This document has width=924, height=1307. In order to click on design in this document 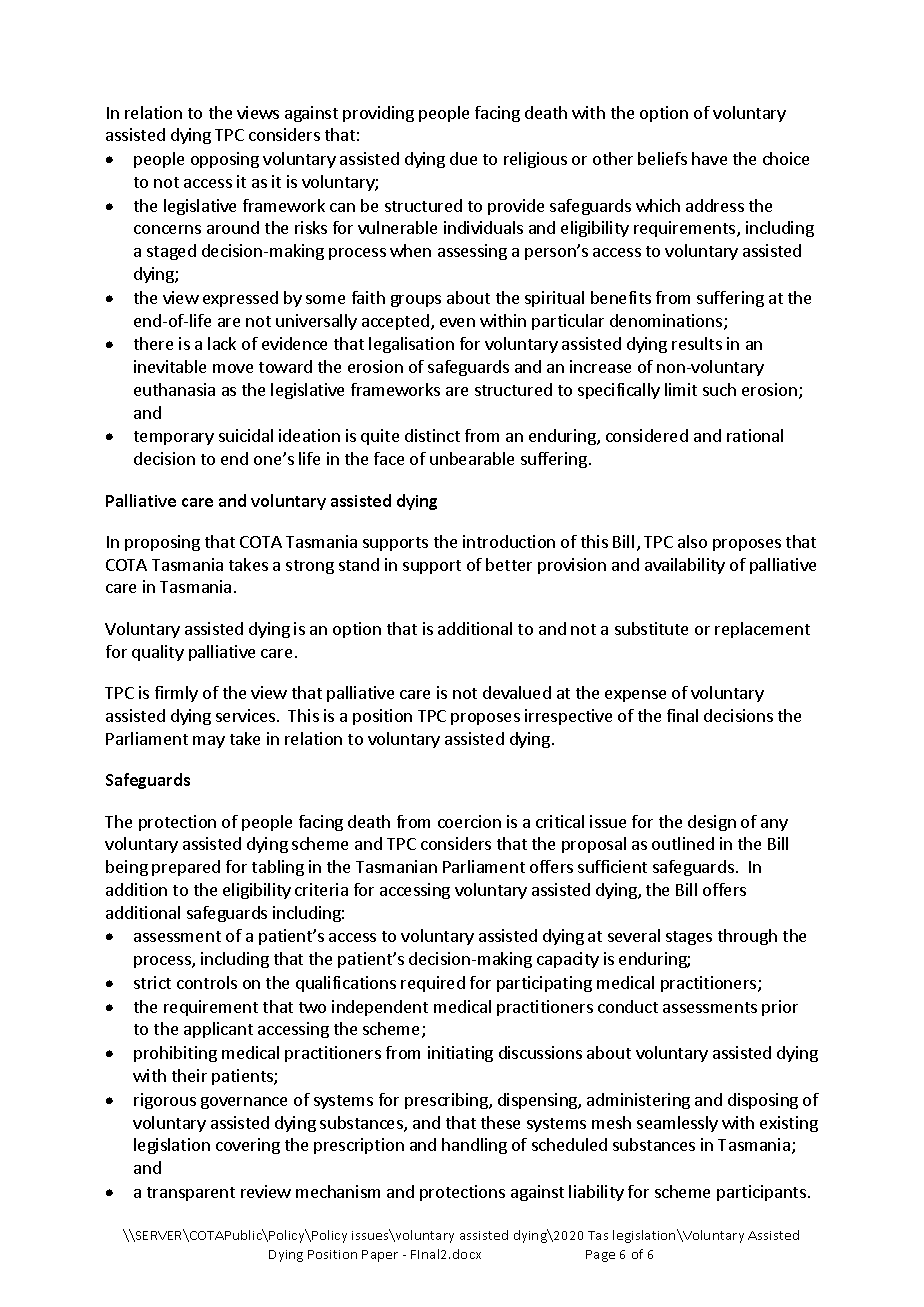, I will do `click(712, 823)`.
